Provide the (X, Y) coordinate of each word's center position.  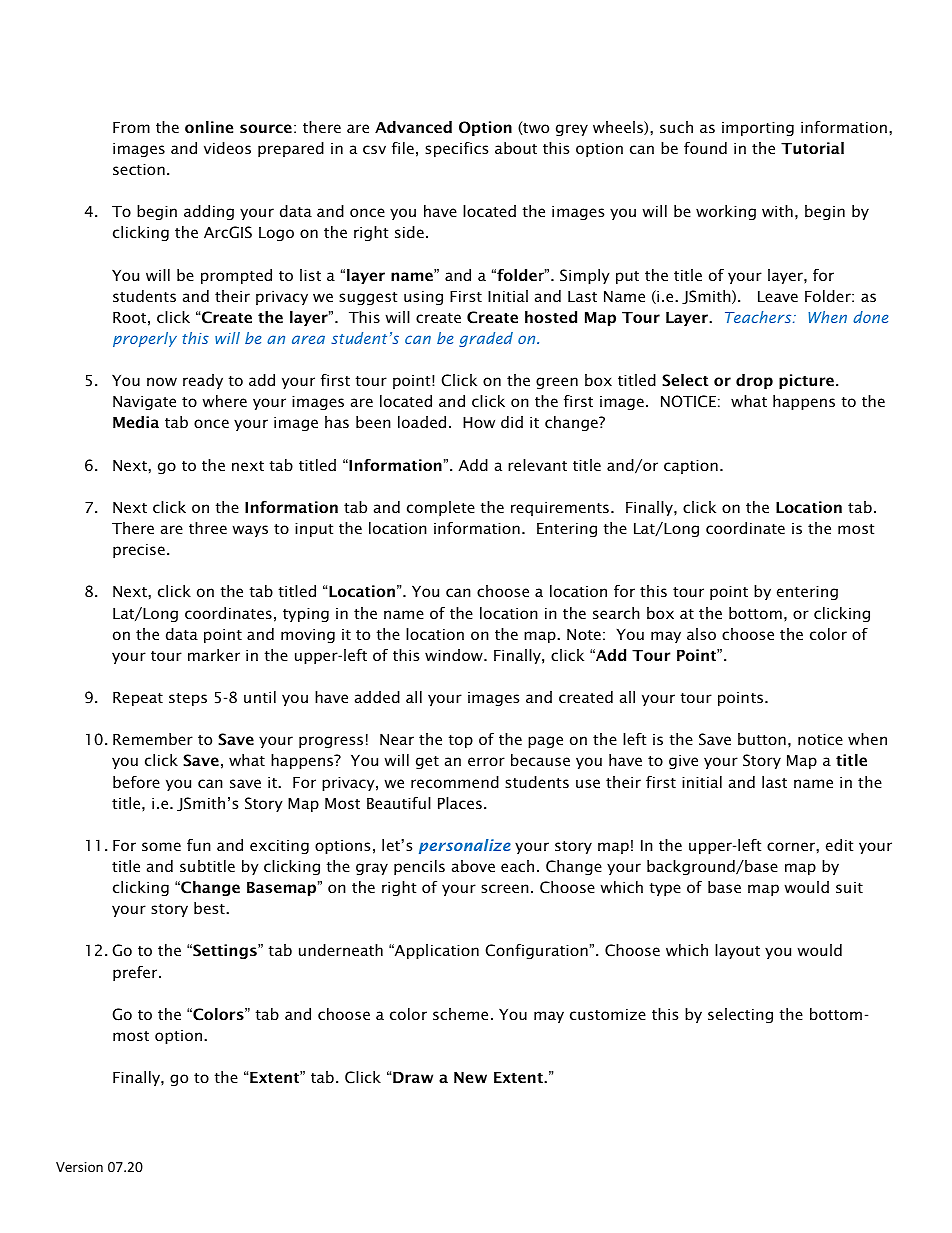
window (455, 655)
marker (214, 655)
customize (608, 1014)
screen (505, 888)
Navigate (144, 402)
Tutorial (812, 148)
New (470, 1077)
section (139, 169)
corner (792, 846)
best (210, 908)
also (701, 634)
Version (79, 1167)
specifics (456, 149)
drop (754, 381)
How (479, 422)
